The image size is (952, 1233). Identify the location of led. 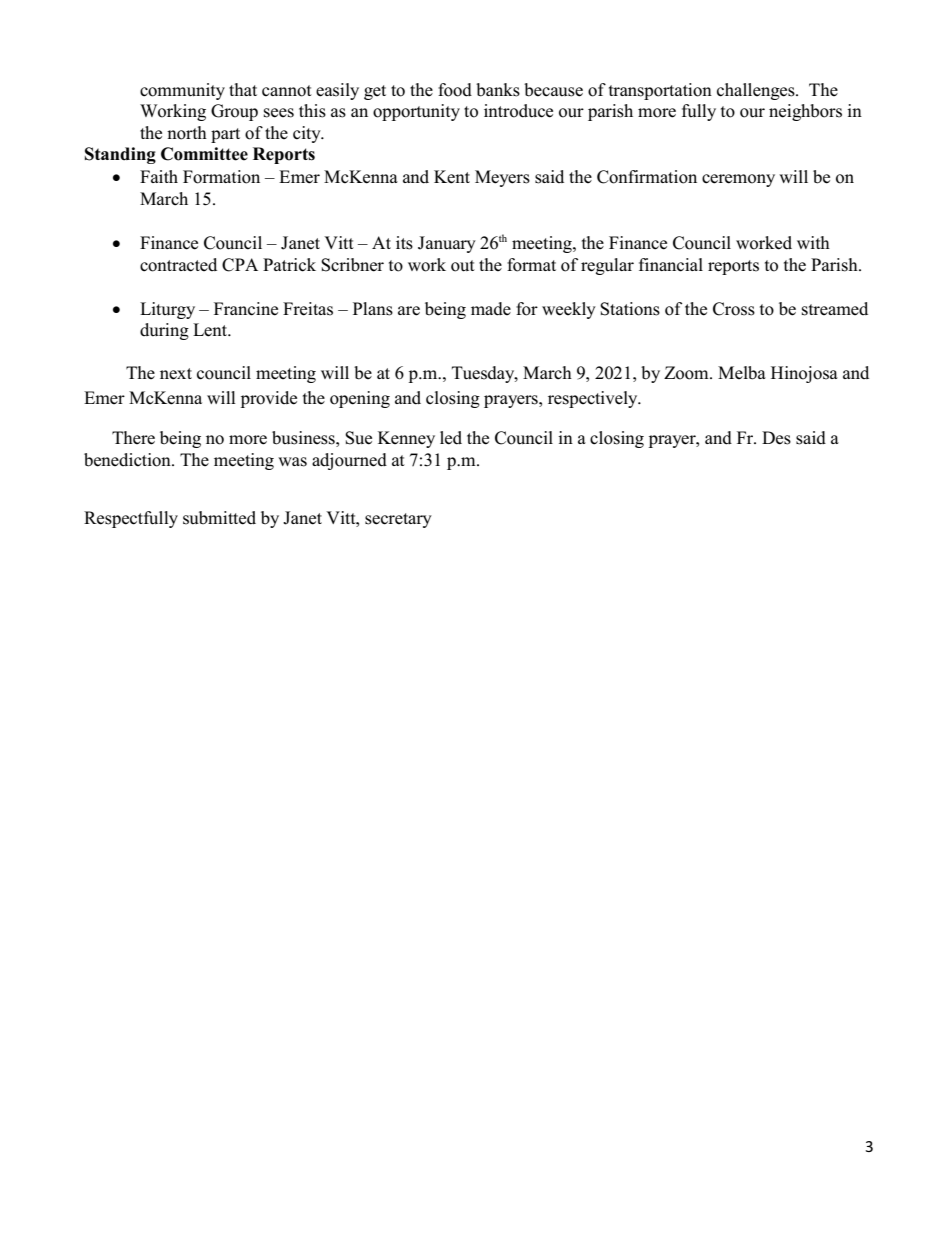
(451, 438).
